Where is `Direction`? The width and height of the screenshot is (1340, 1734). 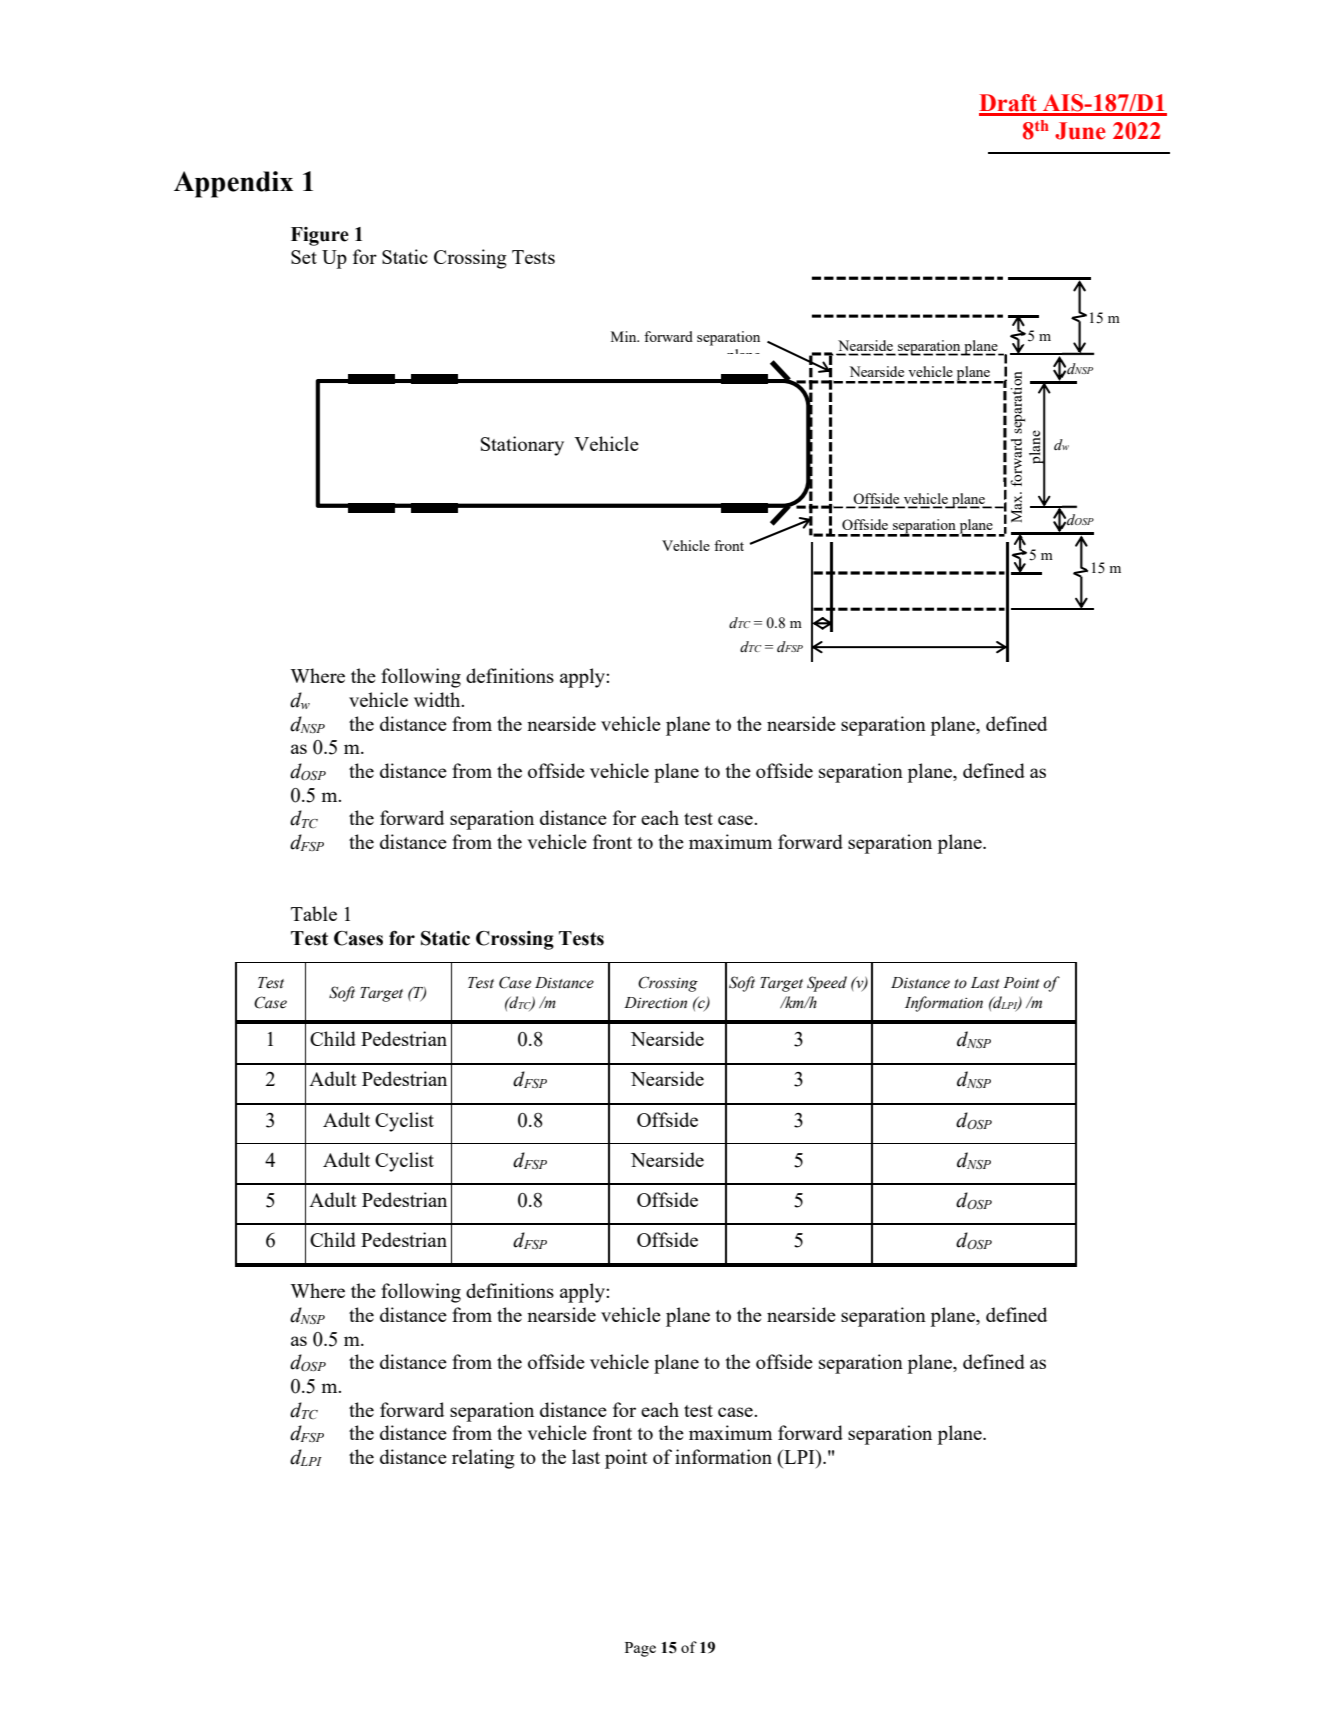 Direction is located at coordinates (655, 1003).
